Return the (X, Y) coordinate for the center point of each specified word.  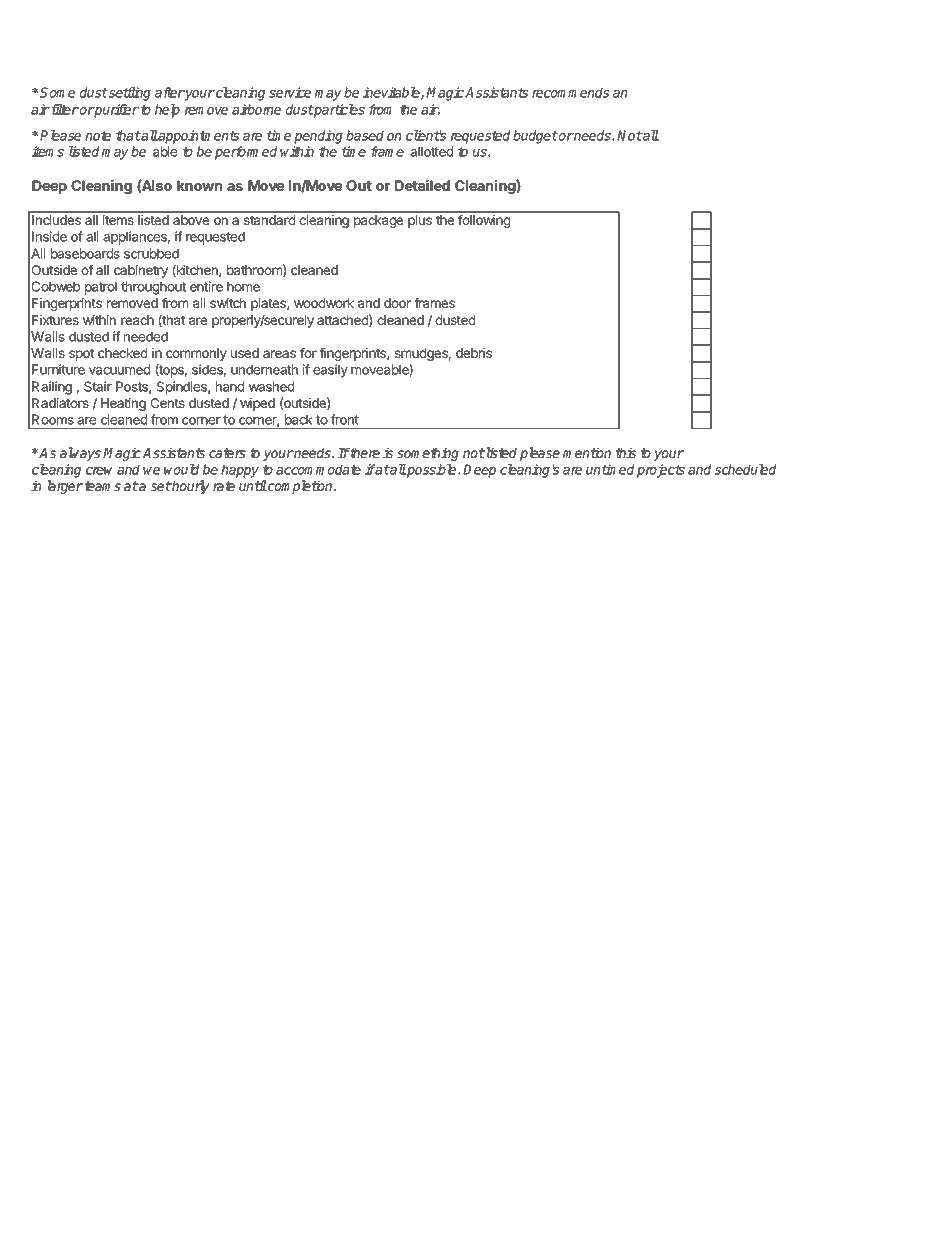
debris (474, 353)
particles (339, 111)
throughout (153, 288)
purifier (116, 111)
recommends (570, 92)
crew (99, 471)
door (397, 303)
